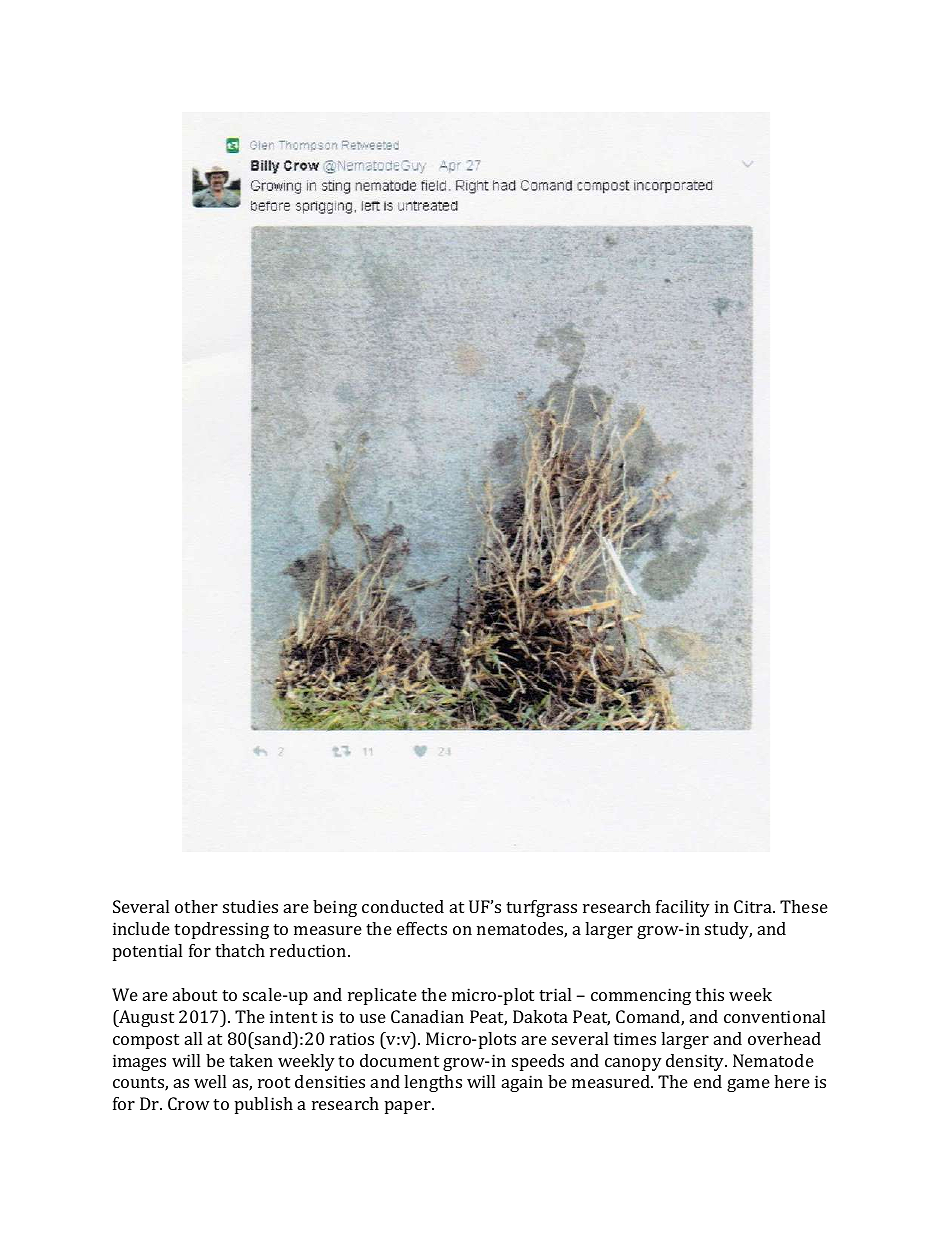 The width and height of the page is (952, 1233). Describe the element at coordinates (541, 908) in the page. I see `turfgrass` at that location.
